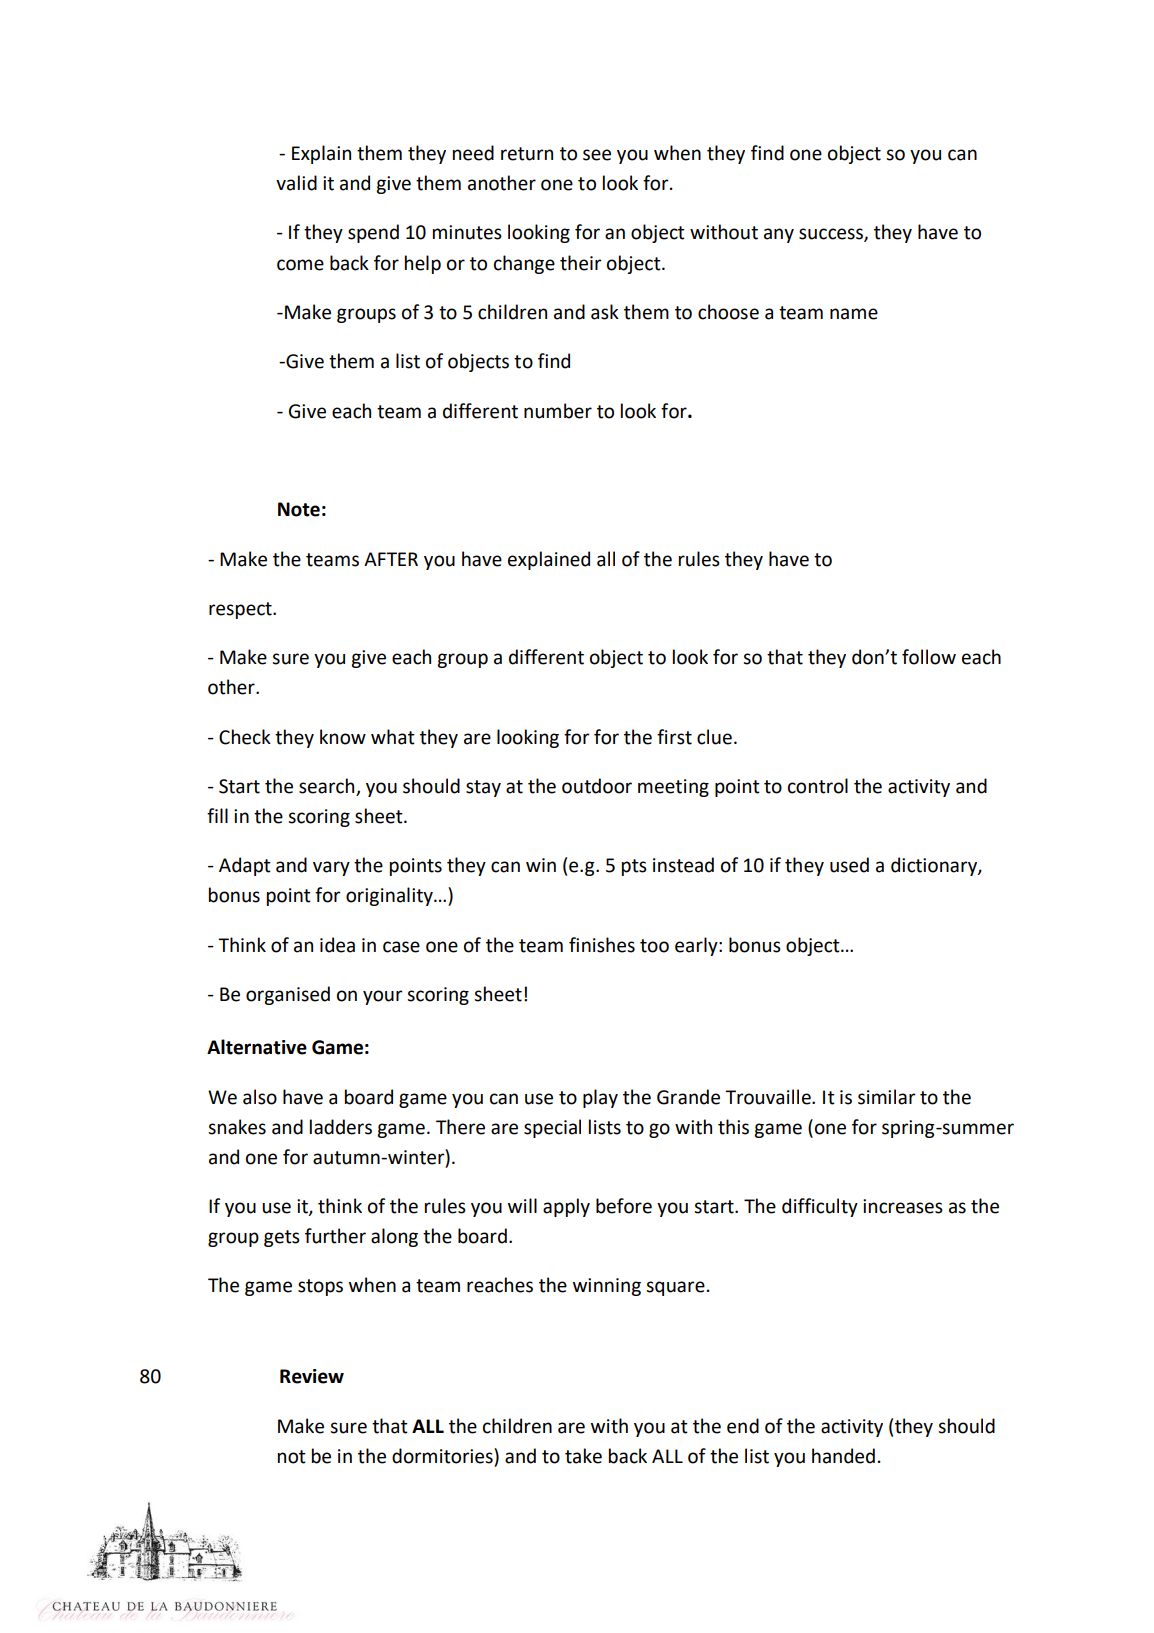  I want to click on see, so click(597, 155).
